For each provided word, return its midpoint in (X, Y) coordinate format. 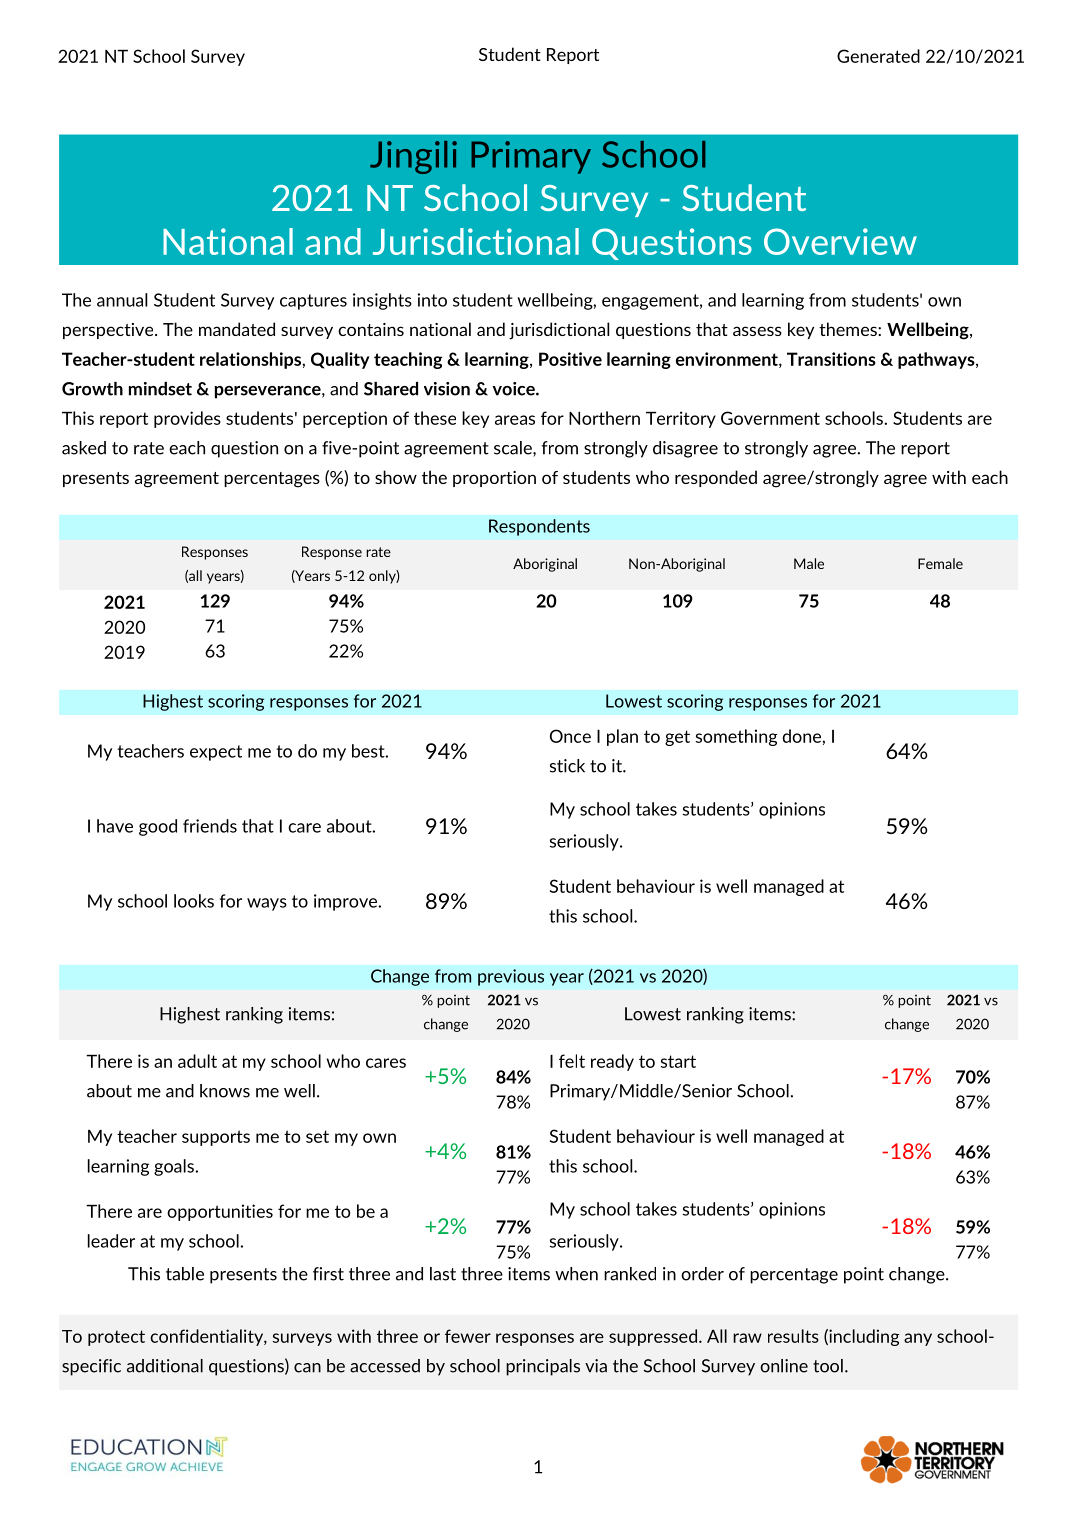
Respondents (539, 527)
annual (122, 300)
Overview (840, 241)
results (793, 1336)
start (678, 1061)
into (432, 300)
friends (210, 826)
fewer (468, 1336)
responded (716, 478)
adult (197, 1061)
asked (84, 448)
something (736, 737)
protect (116, 1338)
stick (567, 766)
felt (572, 1061)
